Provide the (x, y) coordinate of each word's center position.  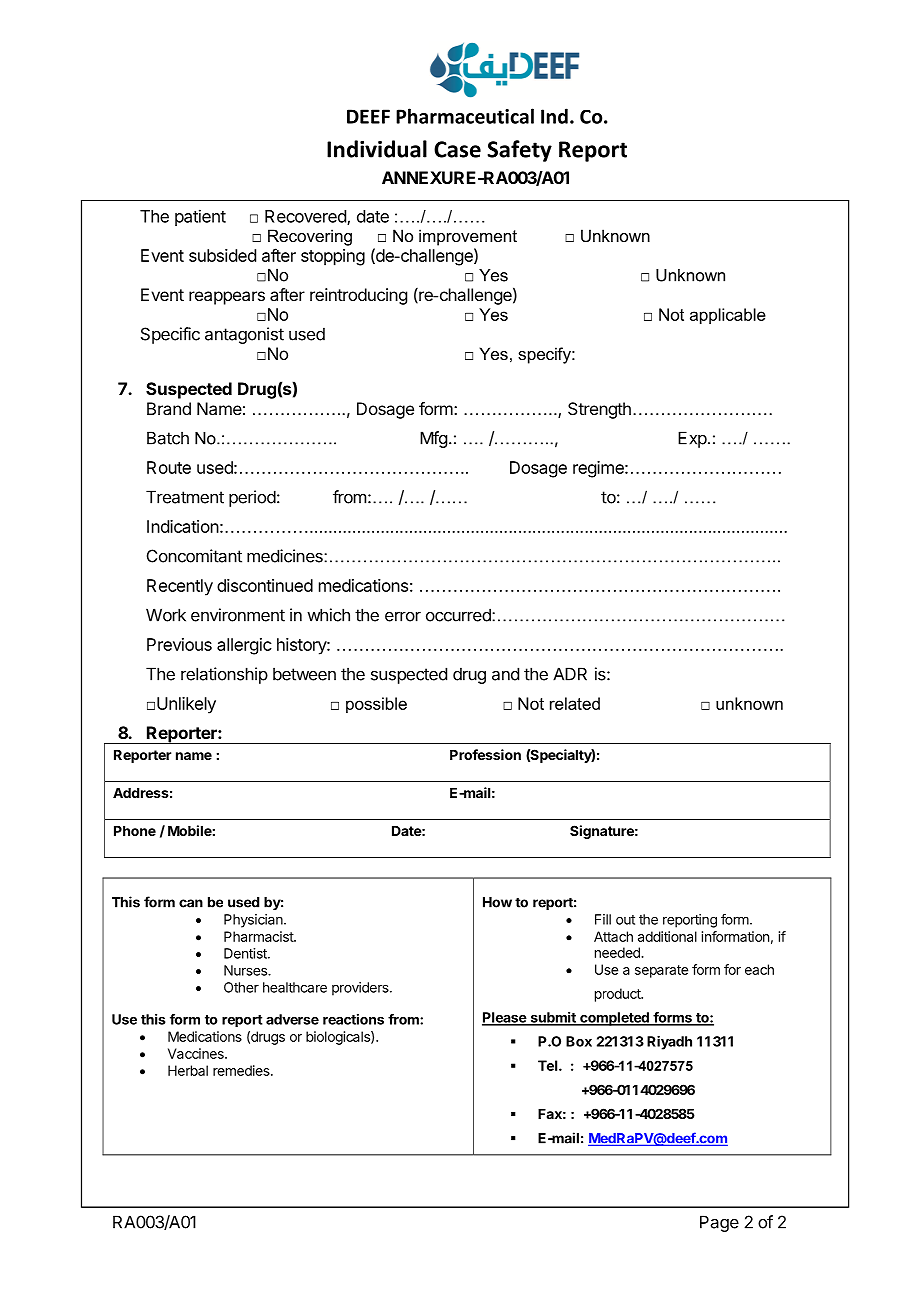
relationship (224, 675)
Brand (169, 408)
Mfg (433, 439)
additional (667, 936)
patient (200, 217)
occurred (459, 615)
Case (457, 149)
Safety (519, 151)
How (497, 902)
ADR (570, 674)
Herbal (188, 1070)
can (191, 903)
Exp (692, 439)
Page (719, 1223)
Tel (549, 1065)
